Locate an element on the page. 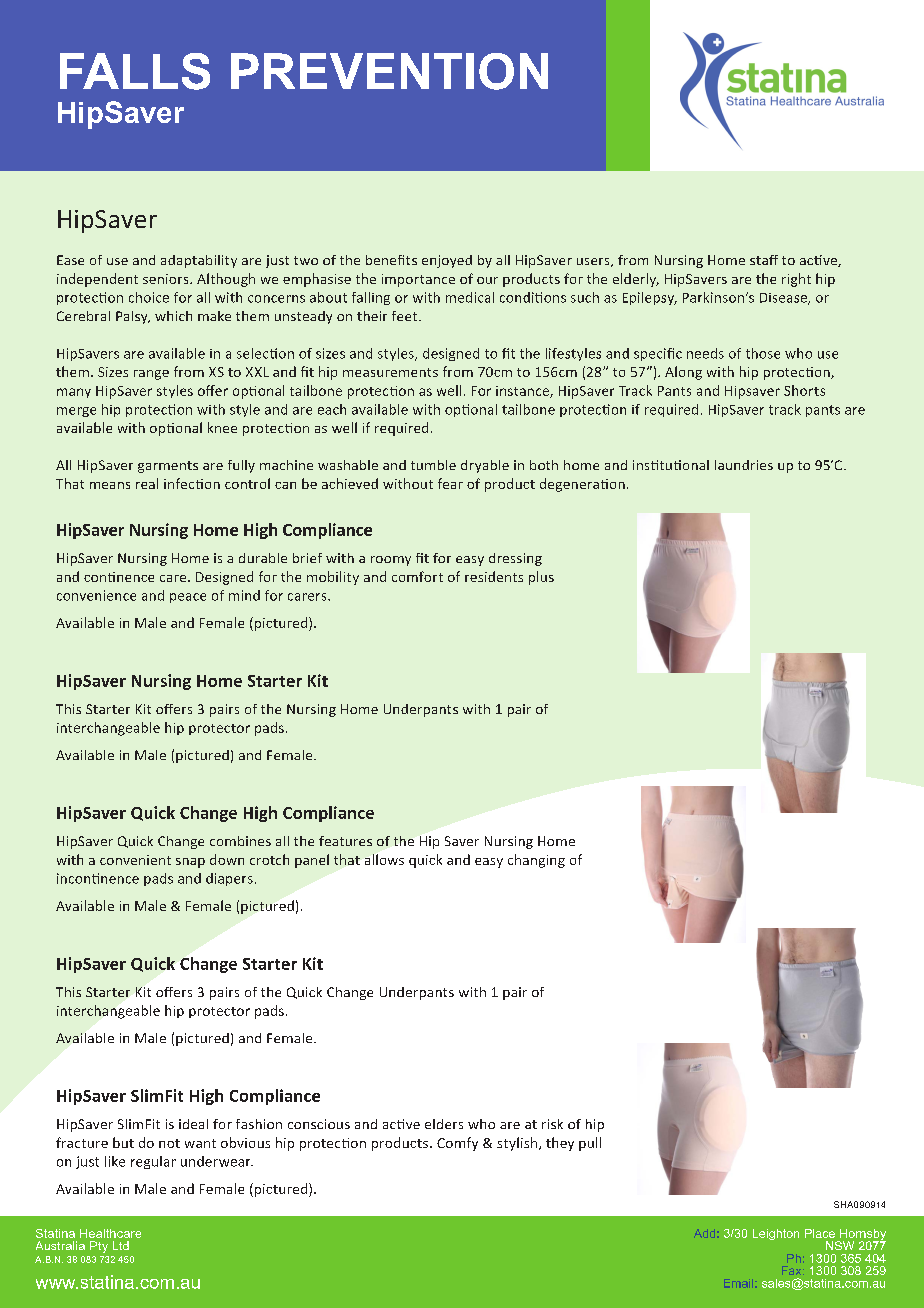  fear is located at coordinates (450, 483).
